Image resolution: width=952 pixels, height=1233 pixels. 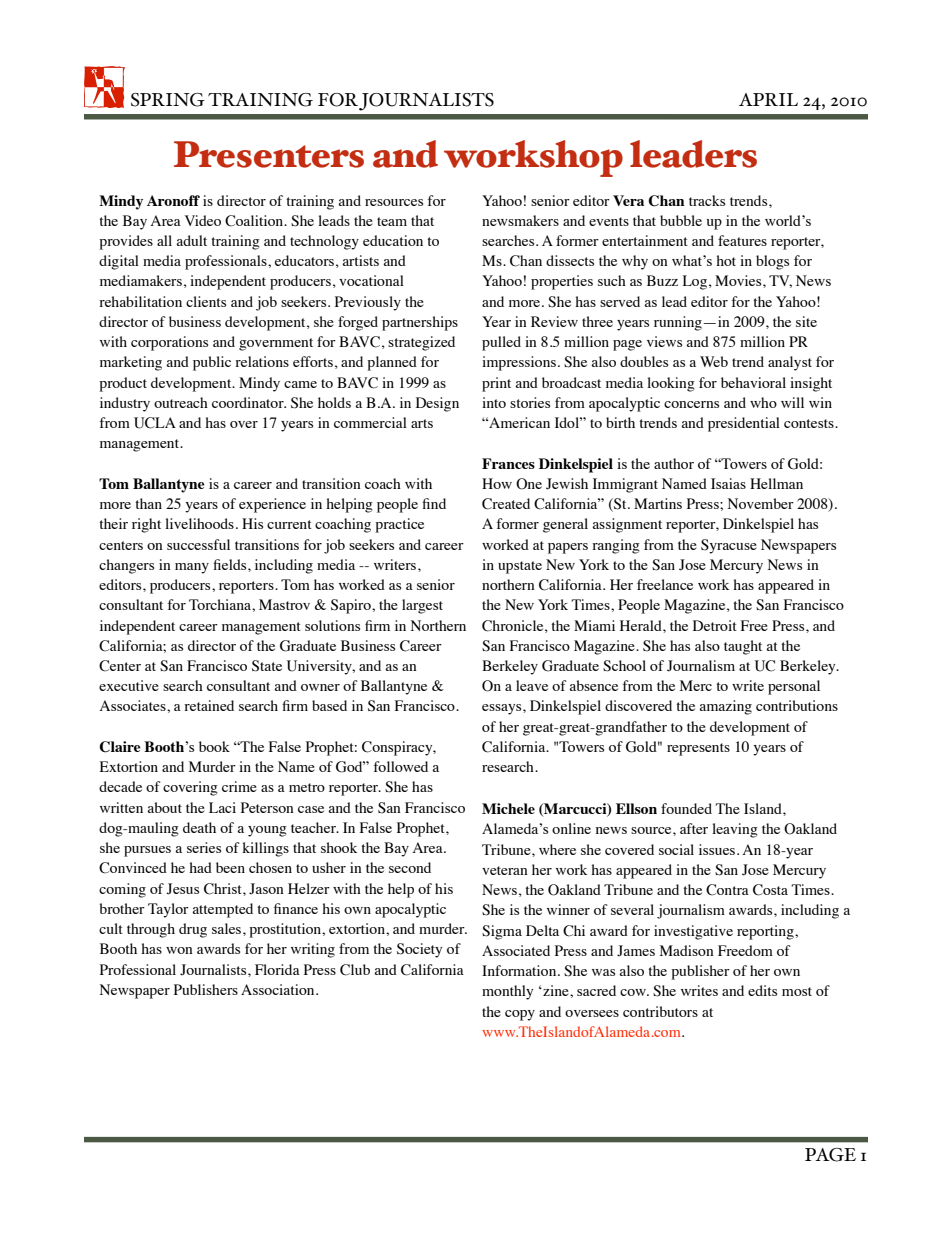 I want to click on essays, so click(x=503, y=709).
